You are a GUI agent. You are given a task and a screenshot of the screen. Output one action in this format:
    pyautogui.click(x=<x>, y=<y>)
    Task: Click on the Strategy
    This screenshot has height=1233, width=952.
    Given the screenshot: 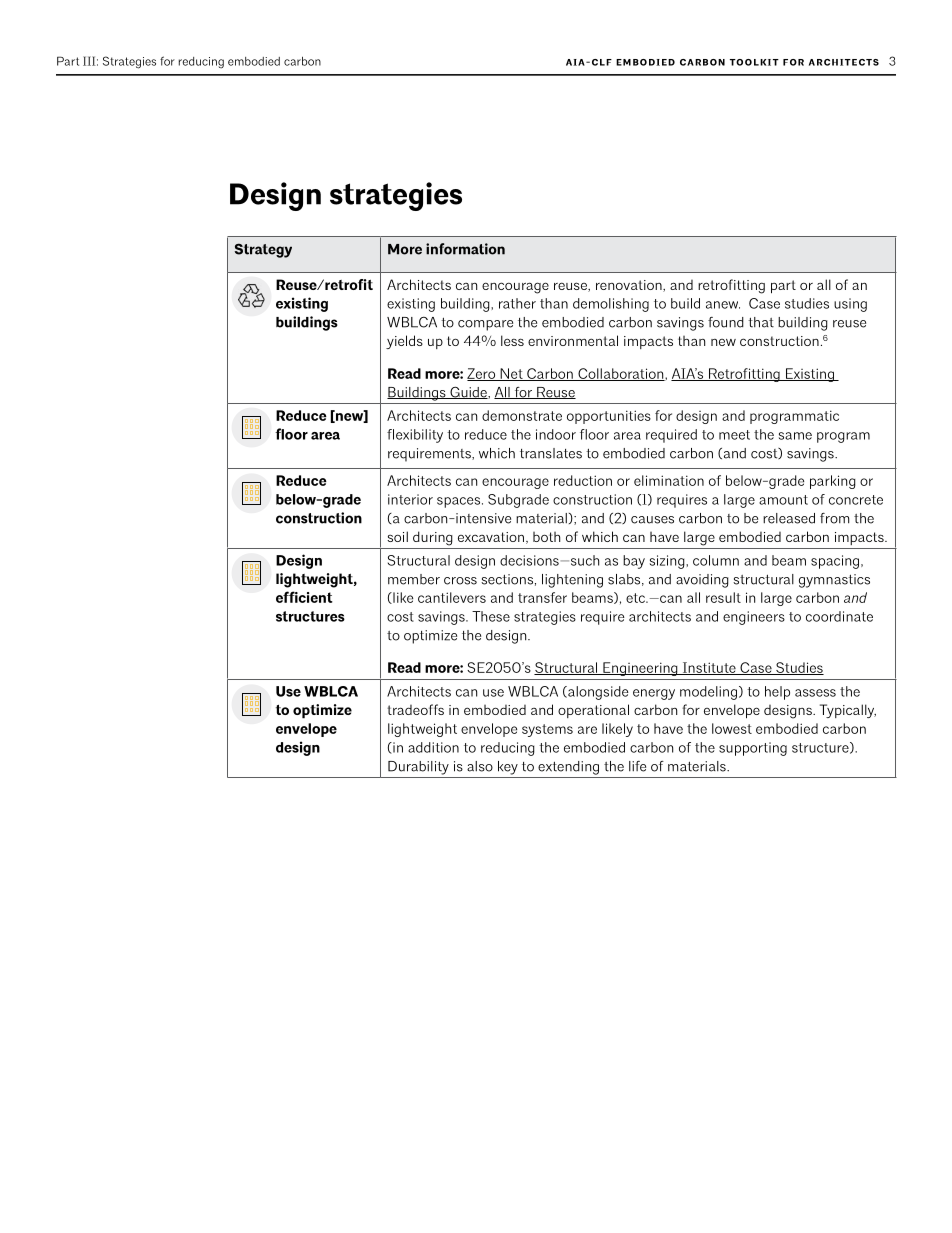 What is the action you would take?
    pyautogui.click(x=263, y=250)
